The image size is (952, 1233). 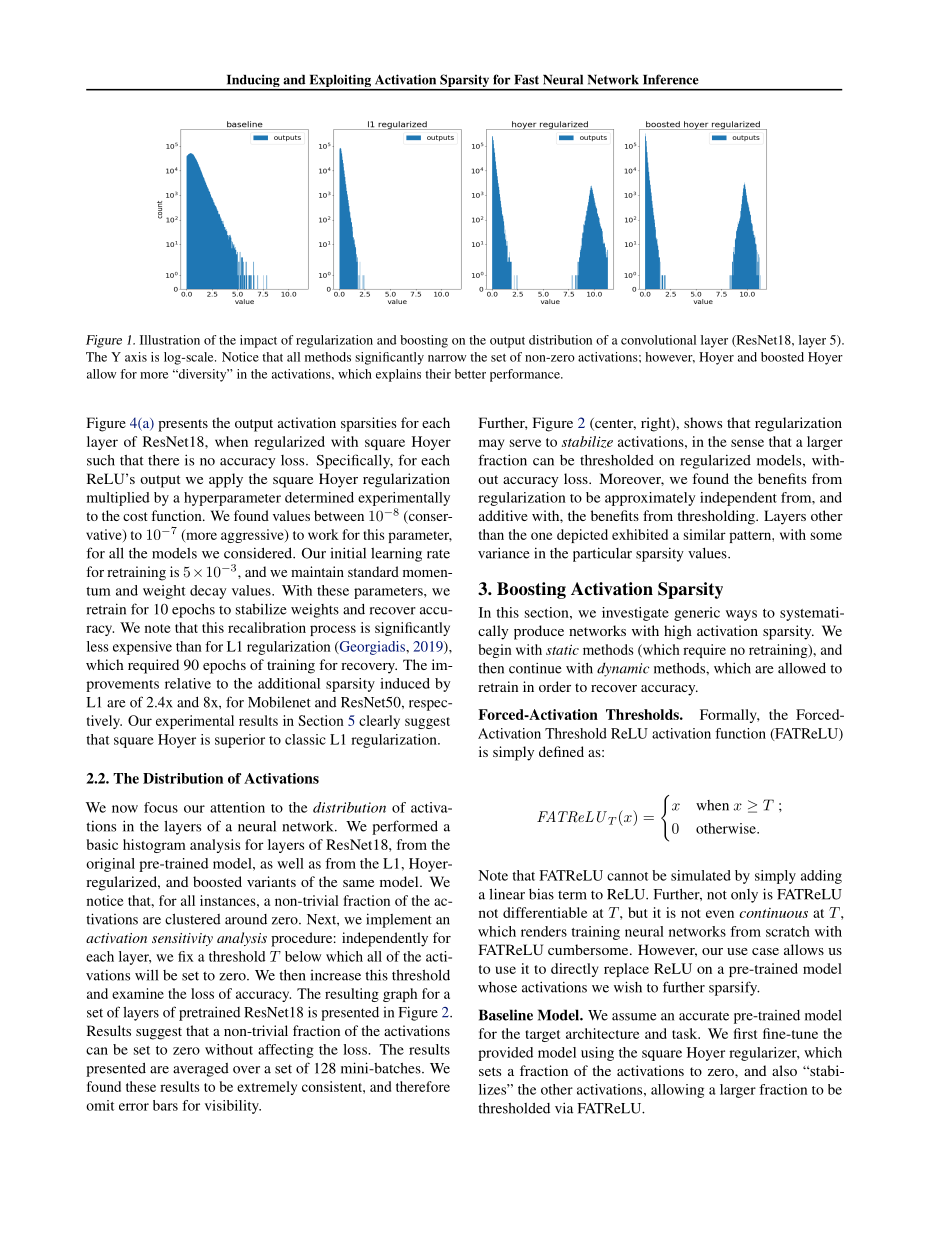 I want to click on clearly, so click(x=379, y=722).
